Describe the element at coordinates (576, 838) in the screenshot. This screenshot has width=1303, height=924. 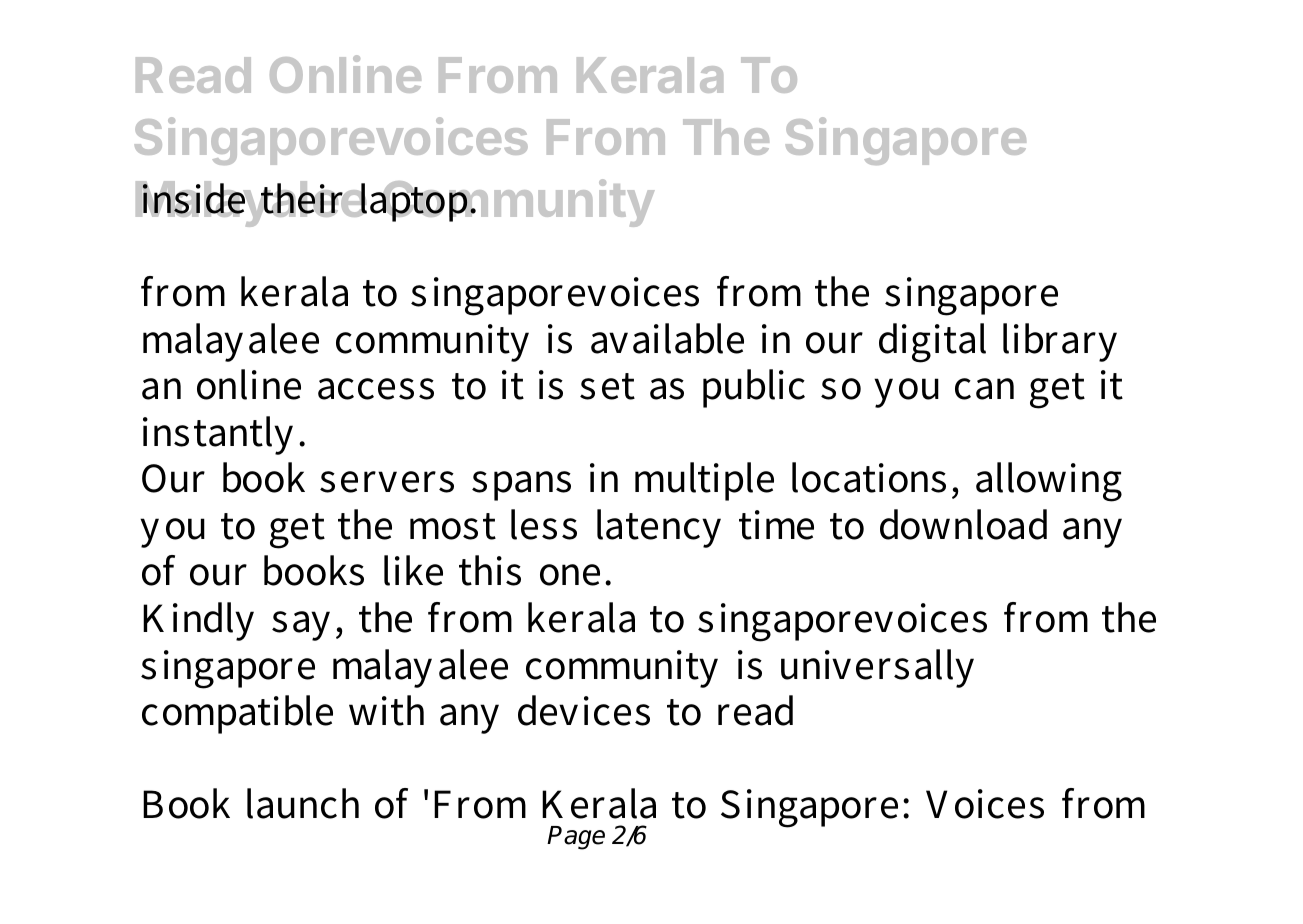
I see `Page` at that location.
